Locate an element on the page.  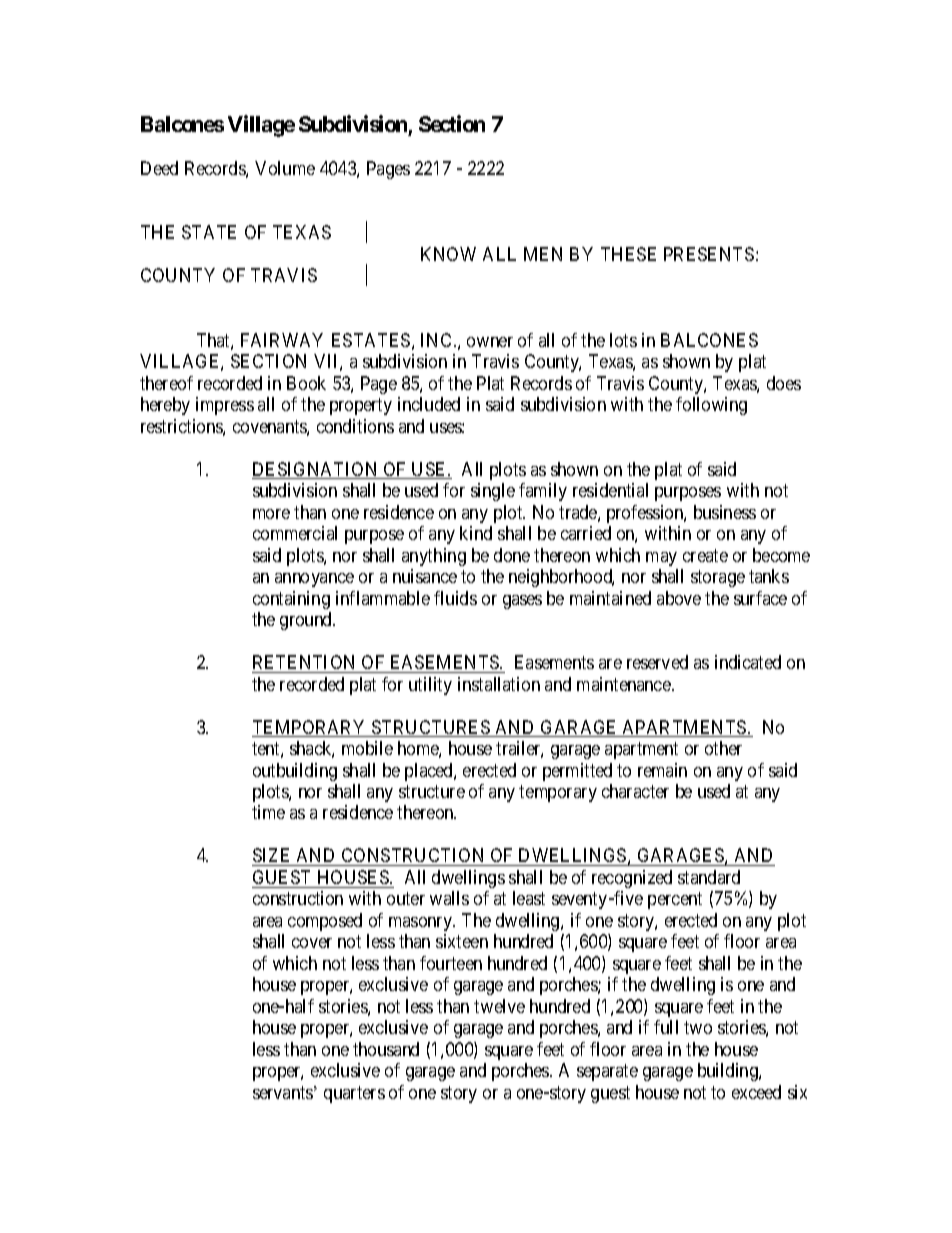
fluids is located at coordinates (455, 598).
